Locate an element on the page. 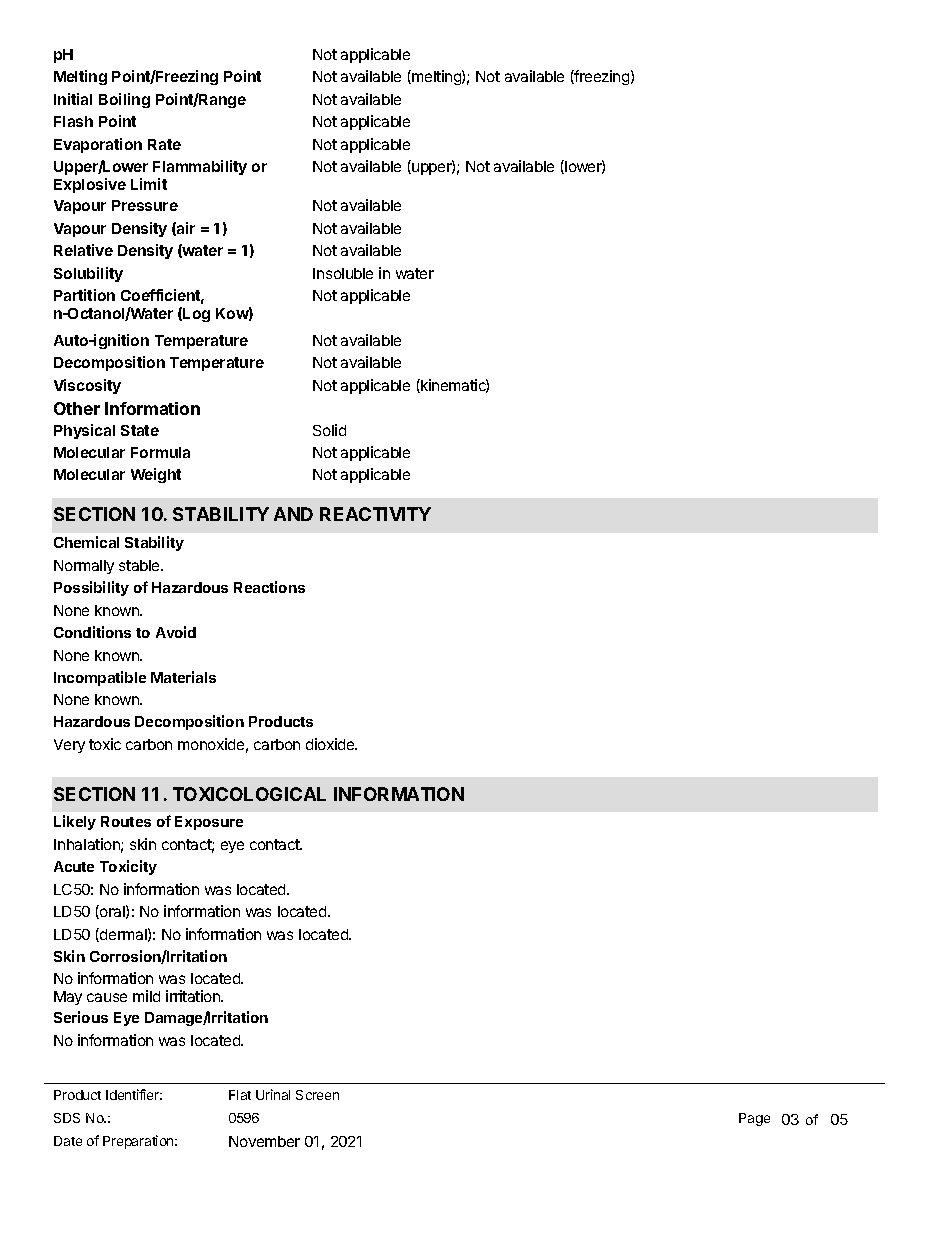  Avoid is located at coordinates (176, 632).
